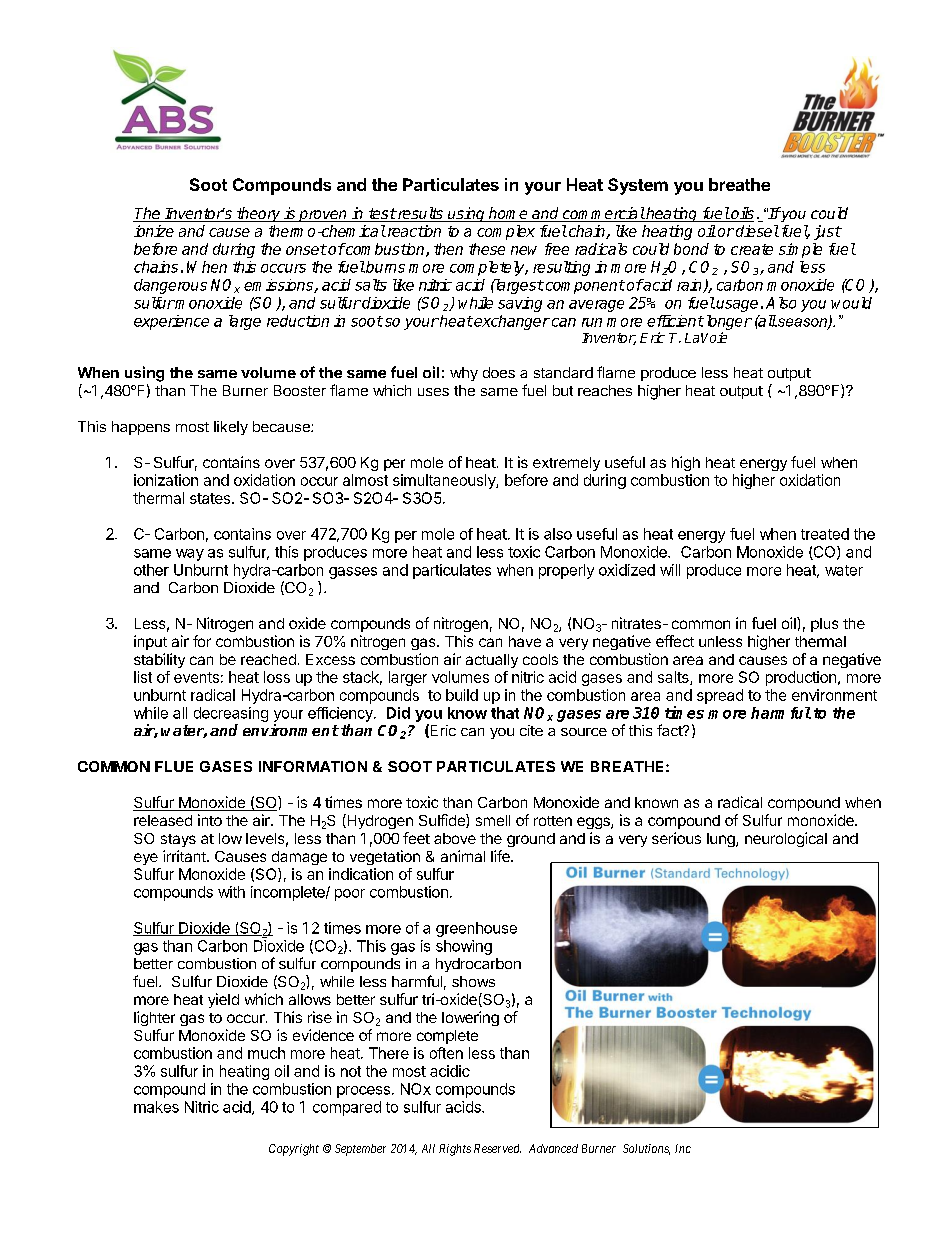  I want to click on diesel, so click(757, 231).
